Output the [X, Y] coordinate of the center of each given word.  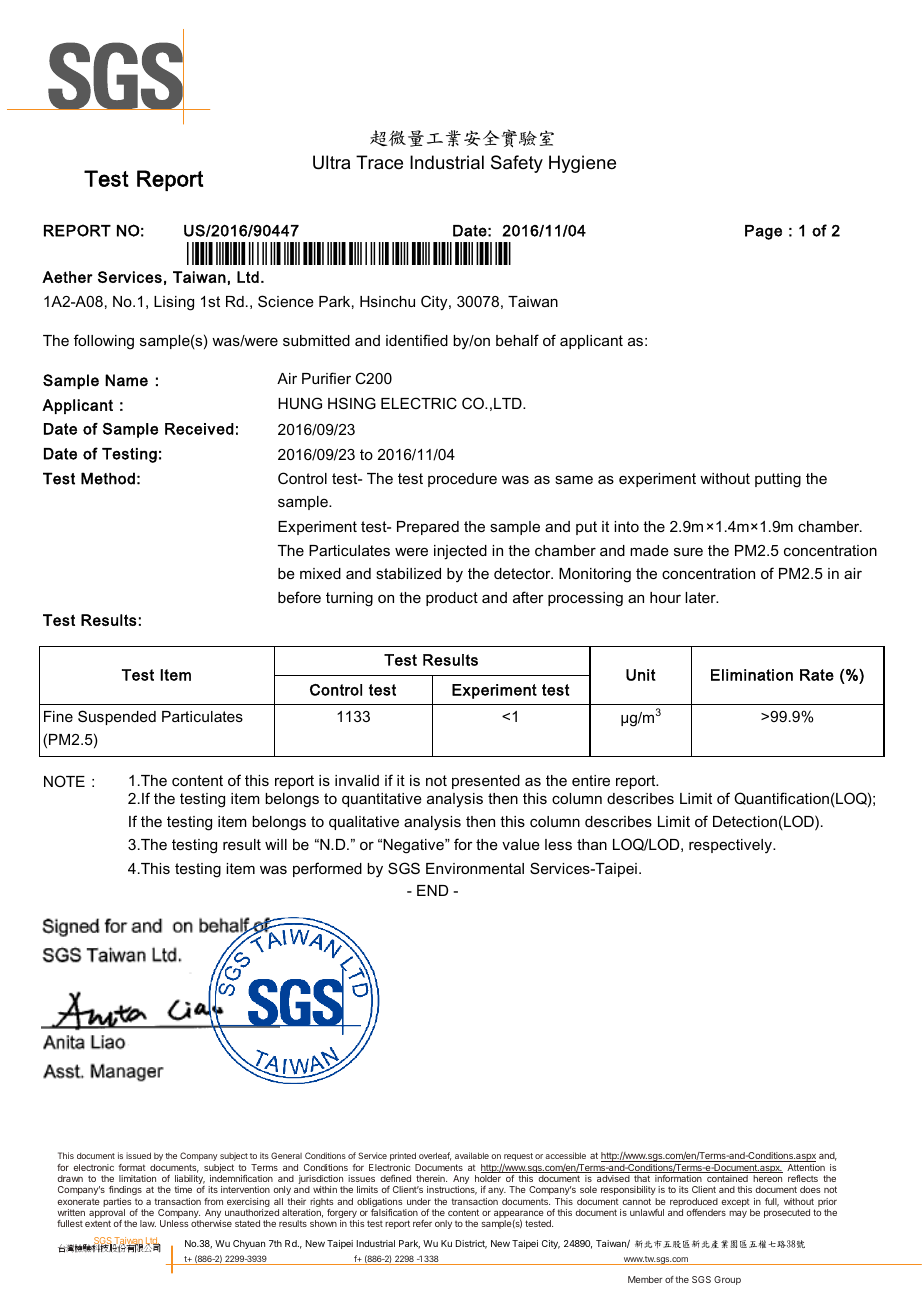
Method [108, 478]
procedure [462, 480]
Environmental [475, 868]
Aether [67, 277]
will [276, 844]
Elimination [752, 675]
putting [778, 480]
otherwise [211, 1223]
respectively [731, 846]
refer [422, 1223]
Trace [379, 162]
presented [486, 782]
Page [763, 232]
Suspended [117, 717]
